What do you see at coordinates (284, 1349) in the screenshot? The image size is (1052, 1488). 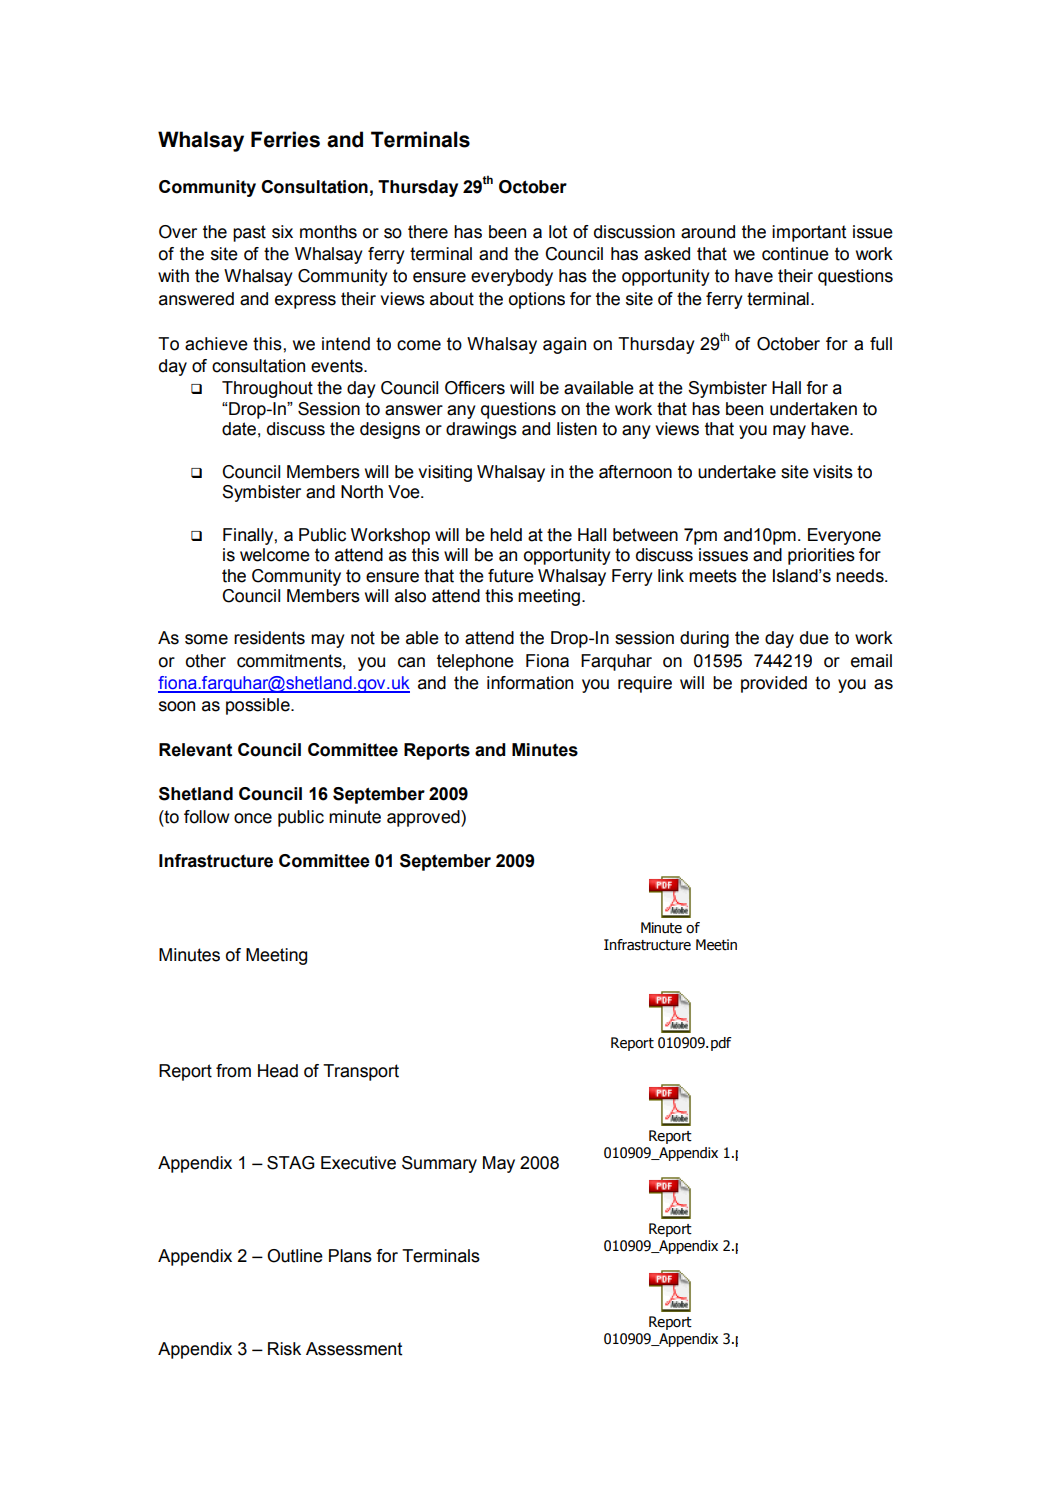 I see `Risk` at bounding box center [284, 1349].
